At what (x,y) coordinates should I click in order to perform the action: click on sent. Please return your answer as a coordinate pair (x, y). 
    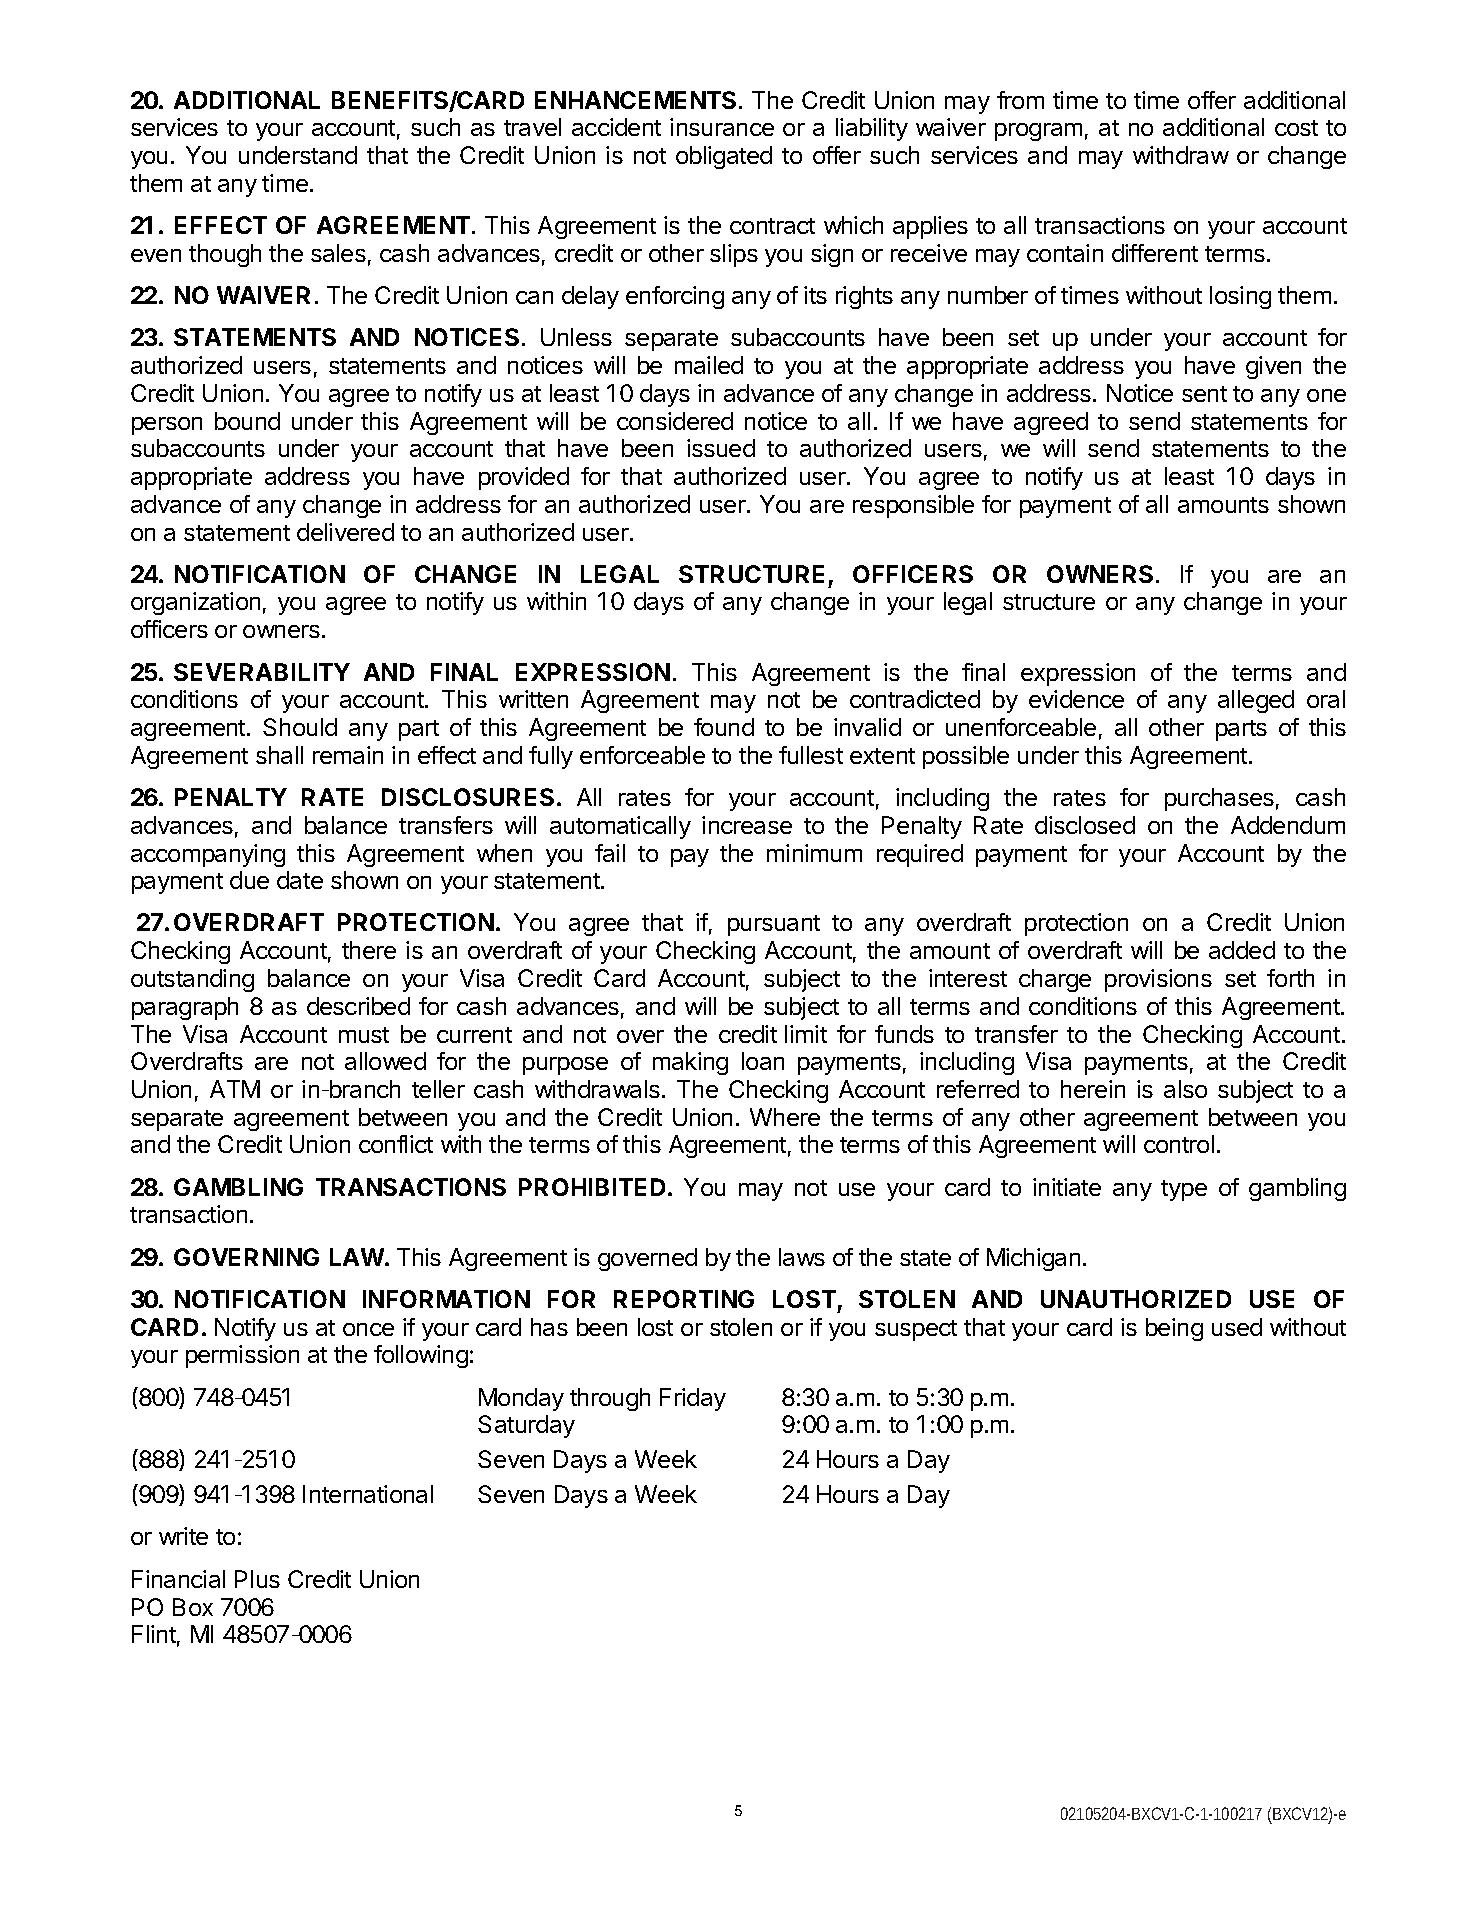
    Looking at the image, I should click on (1204, 394).
